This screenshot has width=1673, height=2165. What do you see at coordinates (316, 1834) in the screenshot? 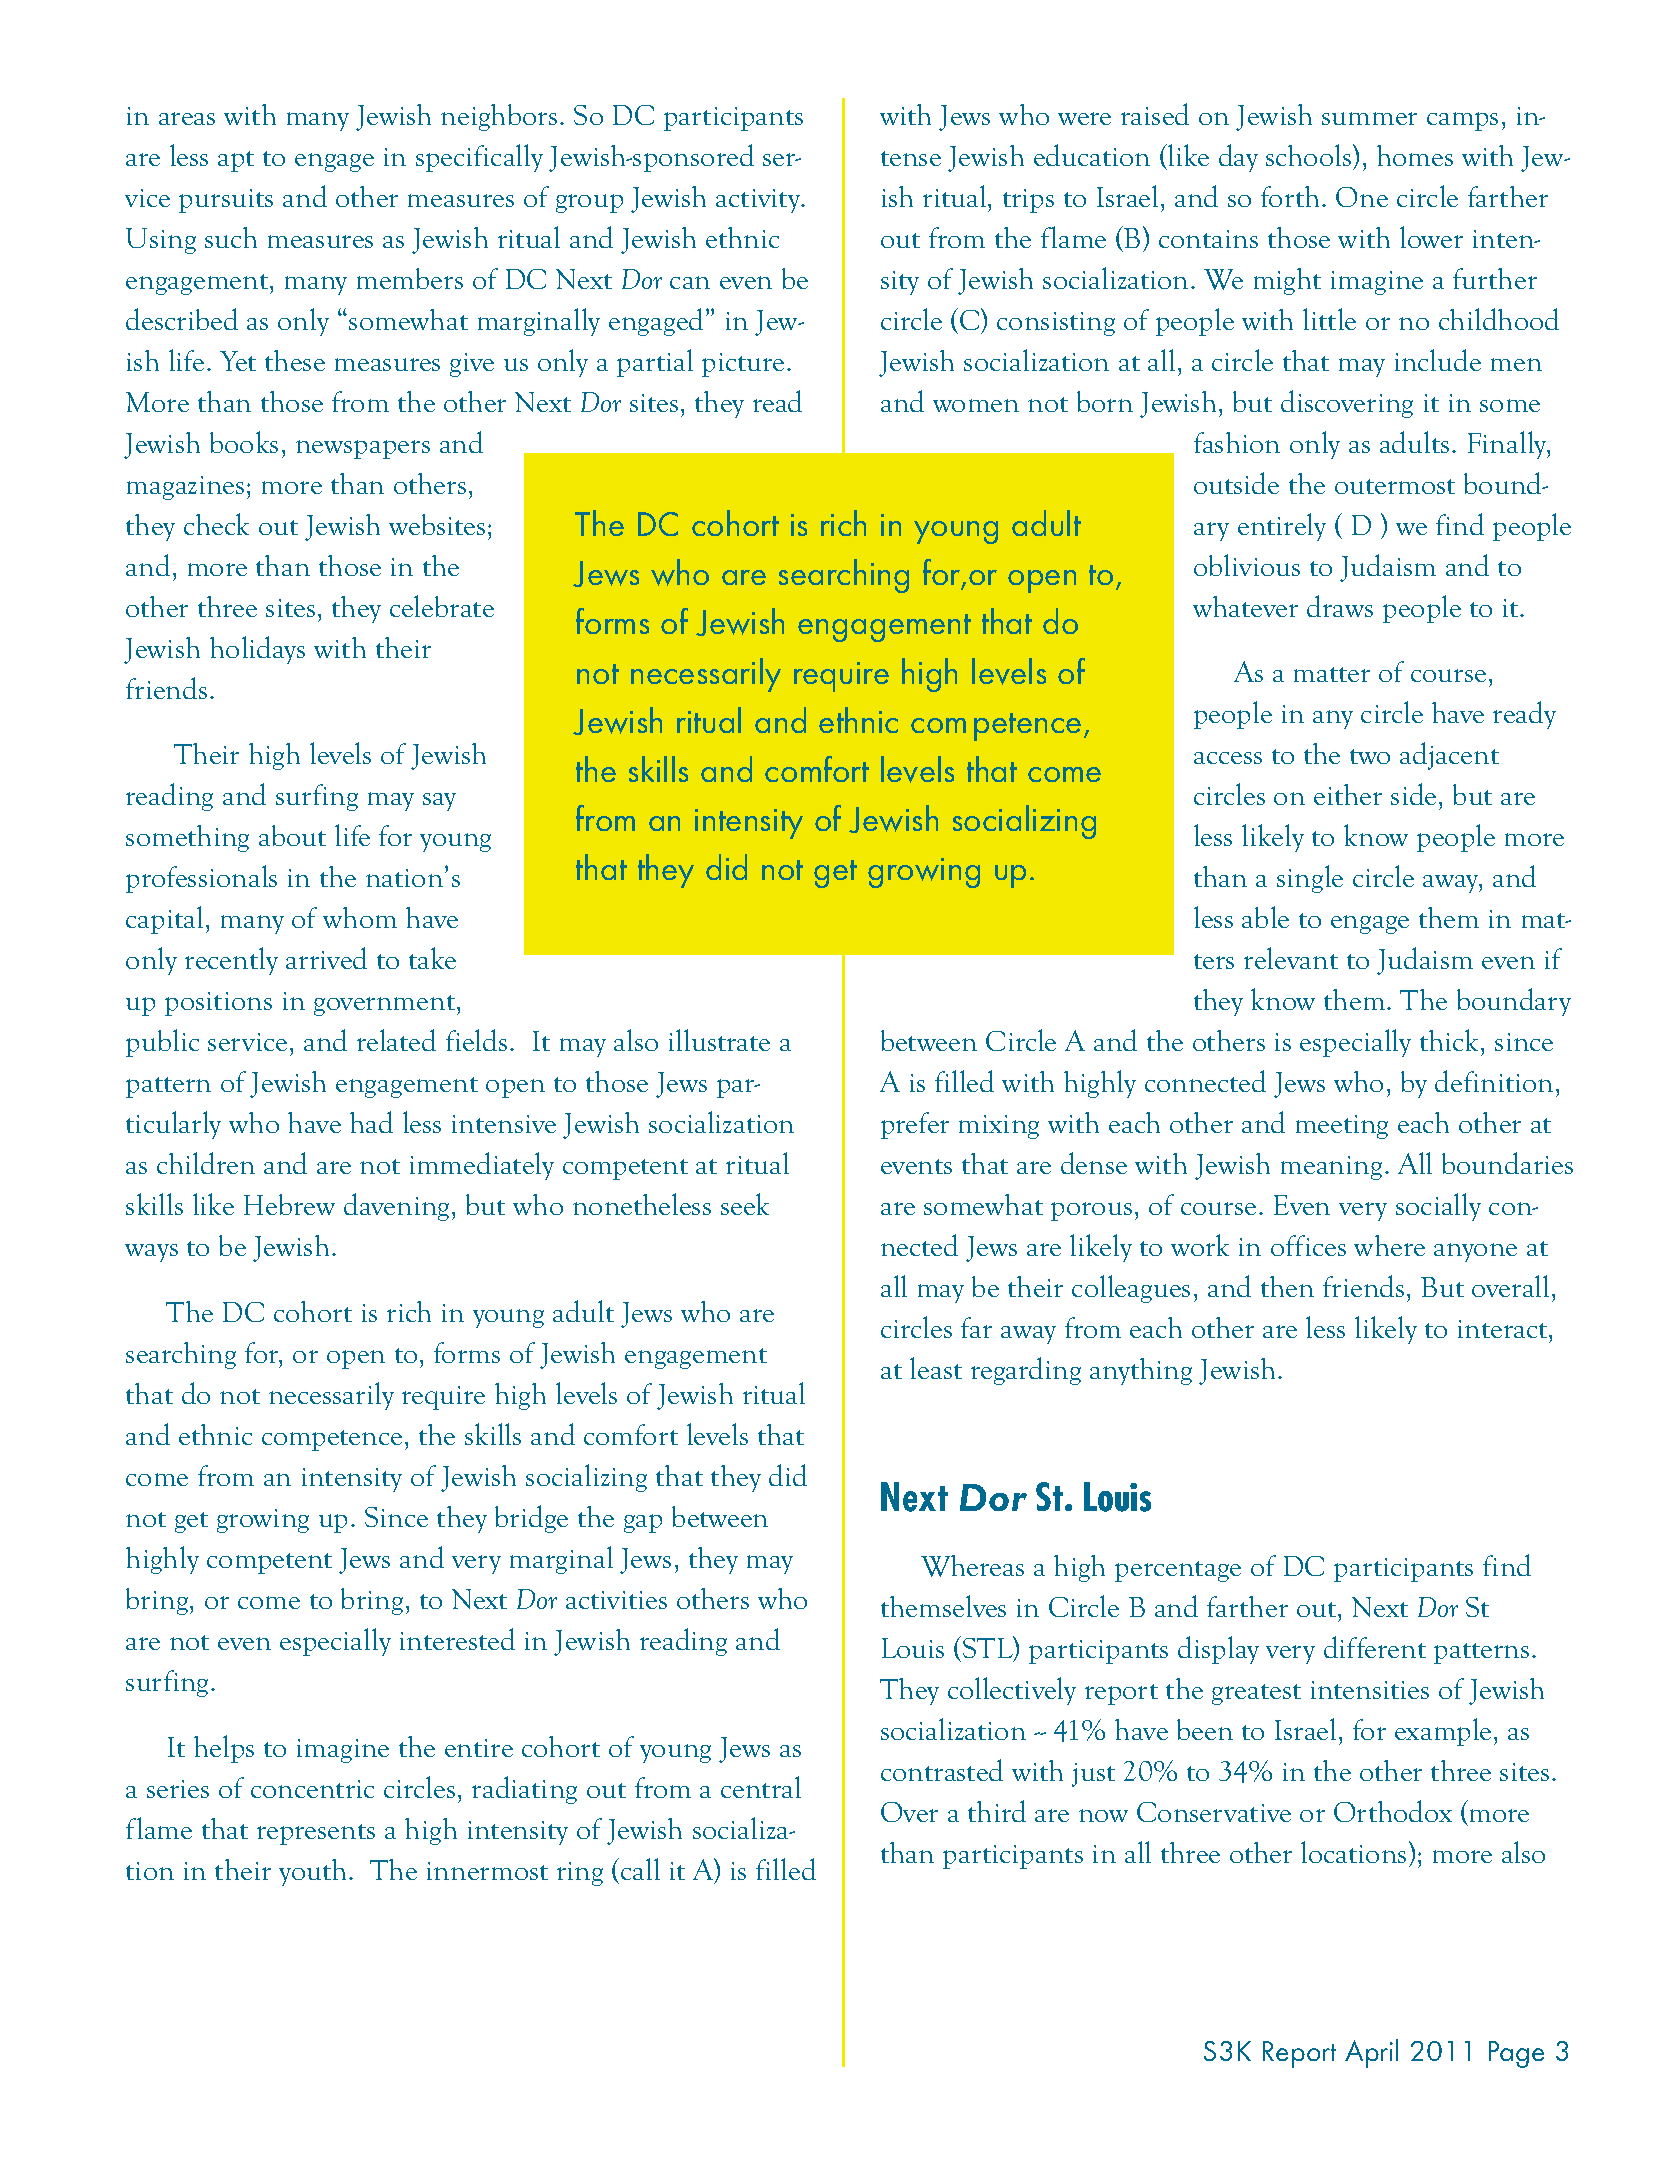
I see `represents` at bounding box center [316, 1834].
